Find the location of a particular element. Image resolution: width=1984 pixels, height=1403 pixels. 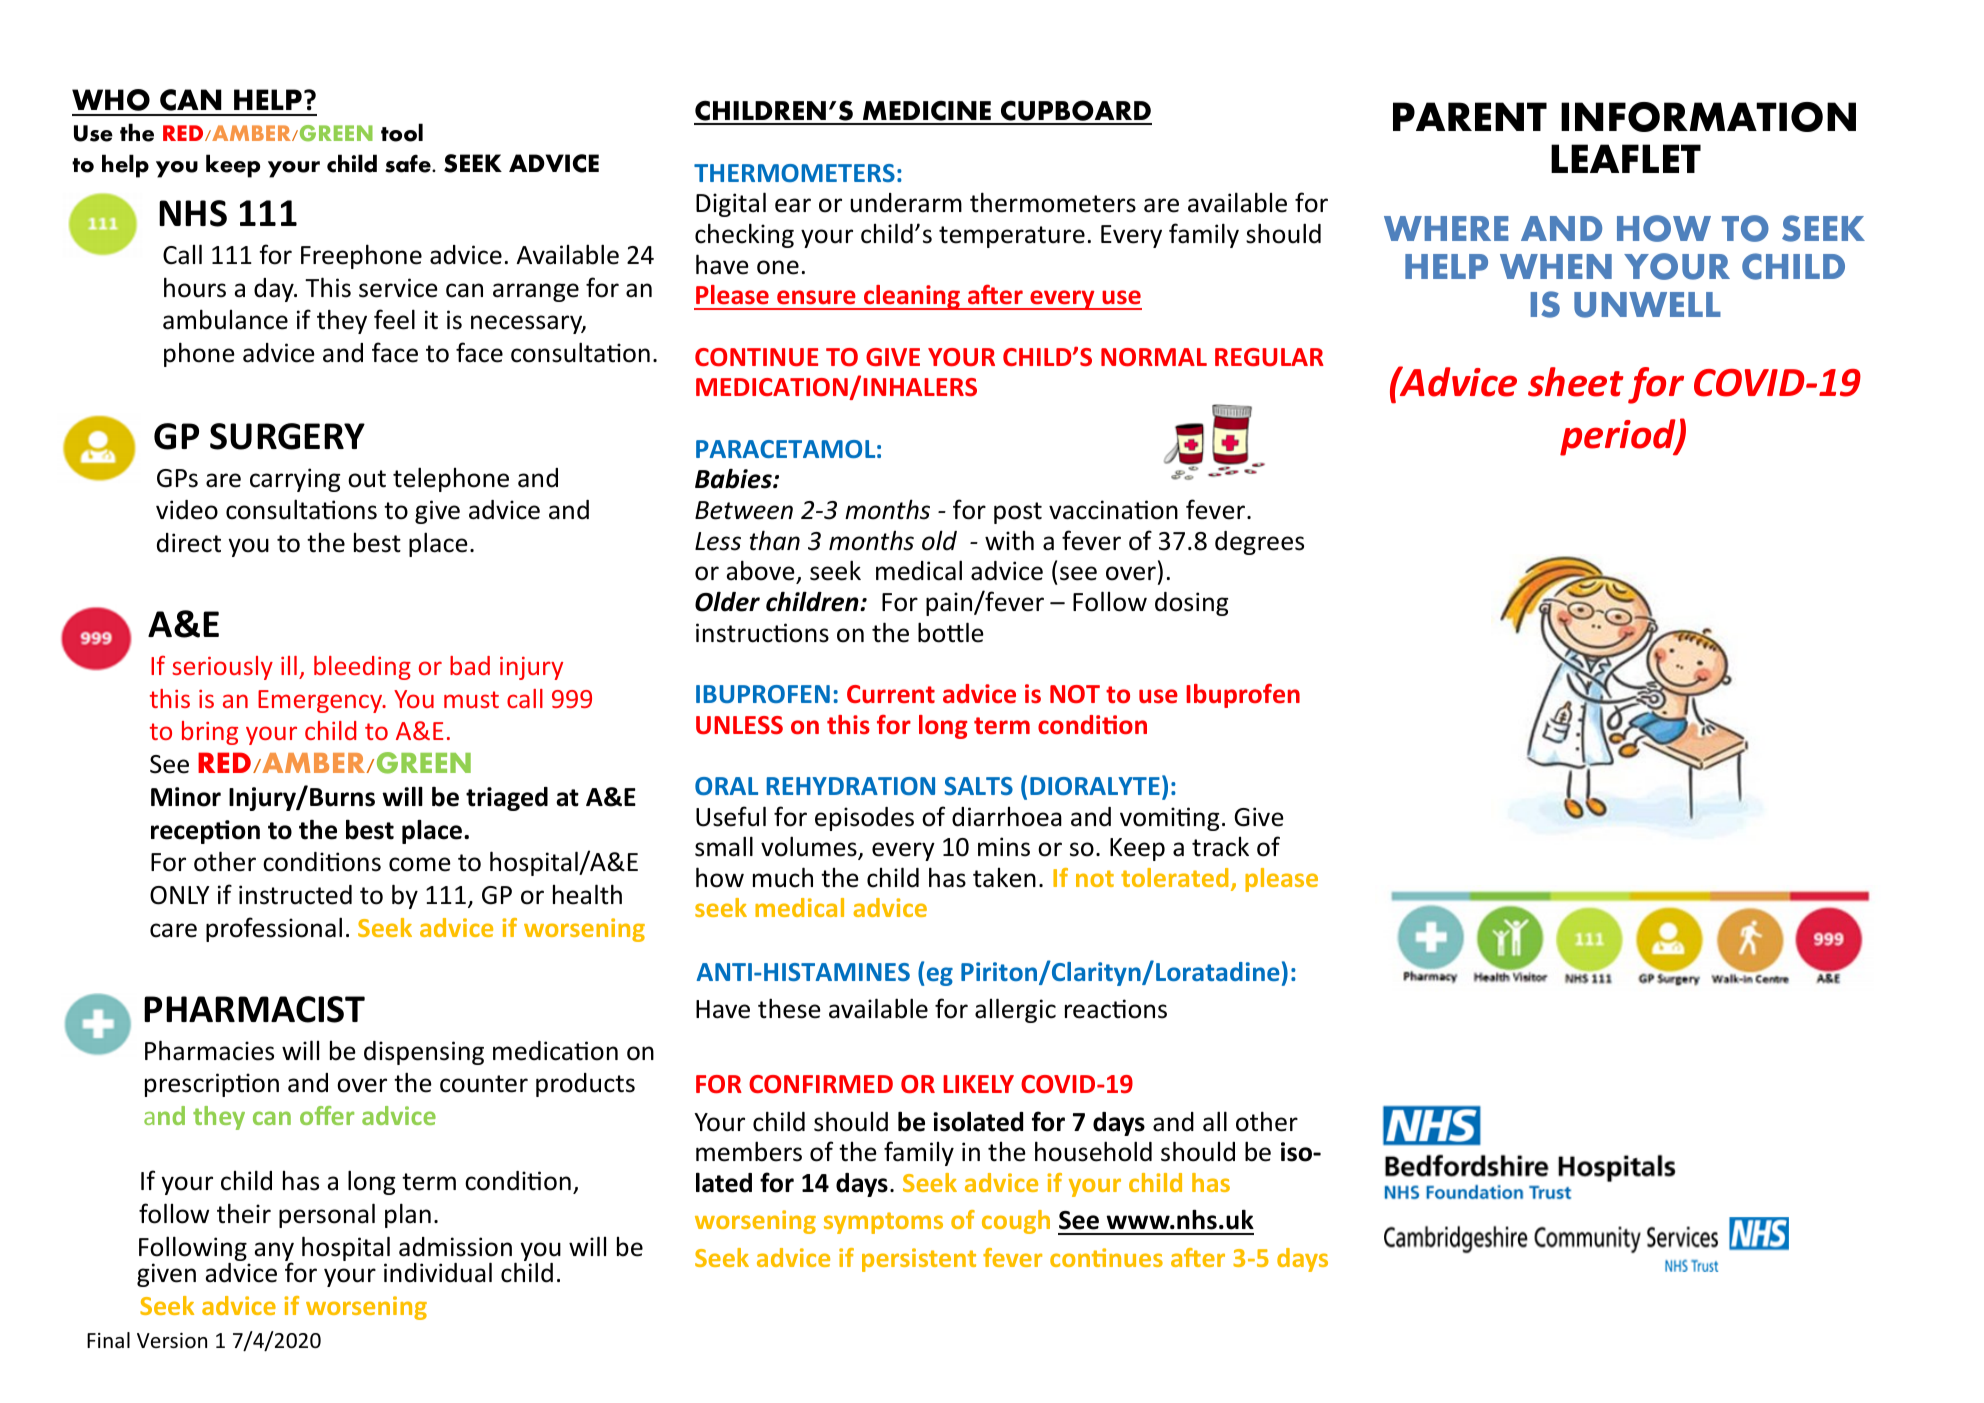

persistent is located at coordinates (919, 1260).
